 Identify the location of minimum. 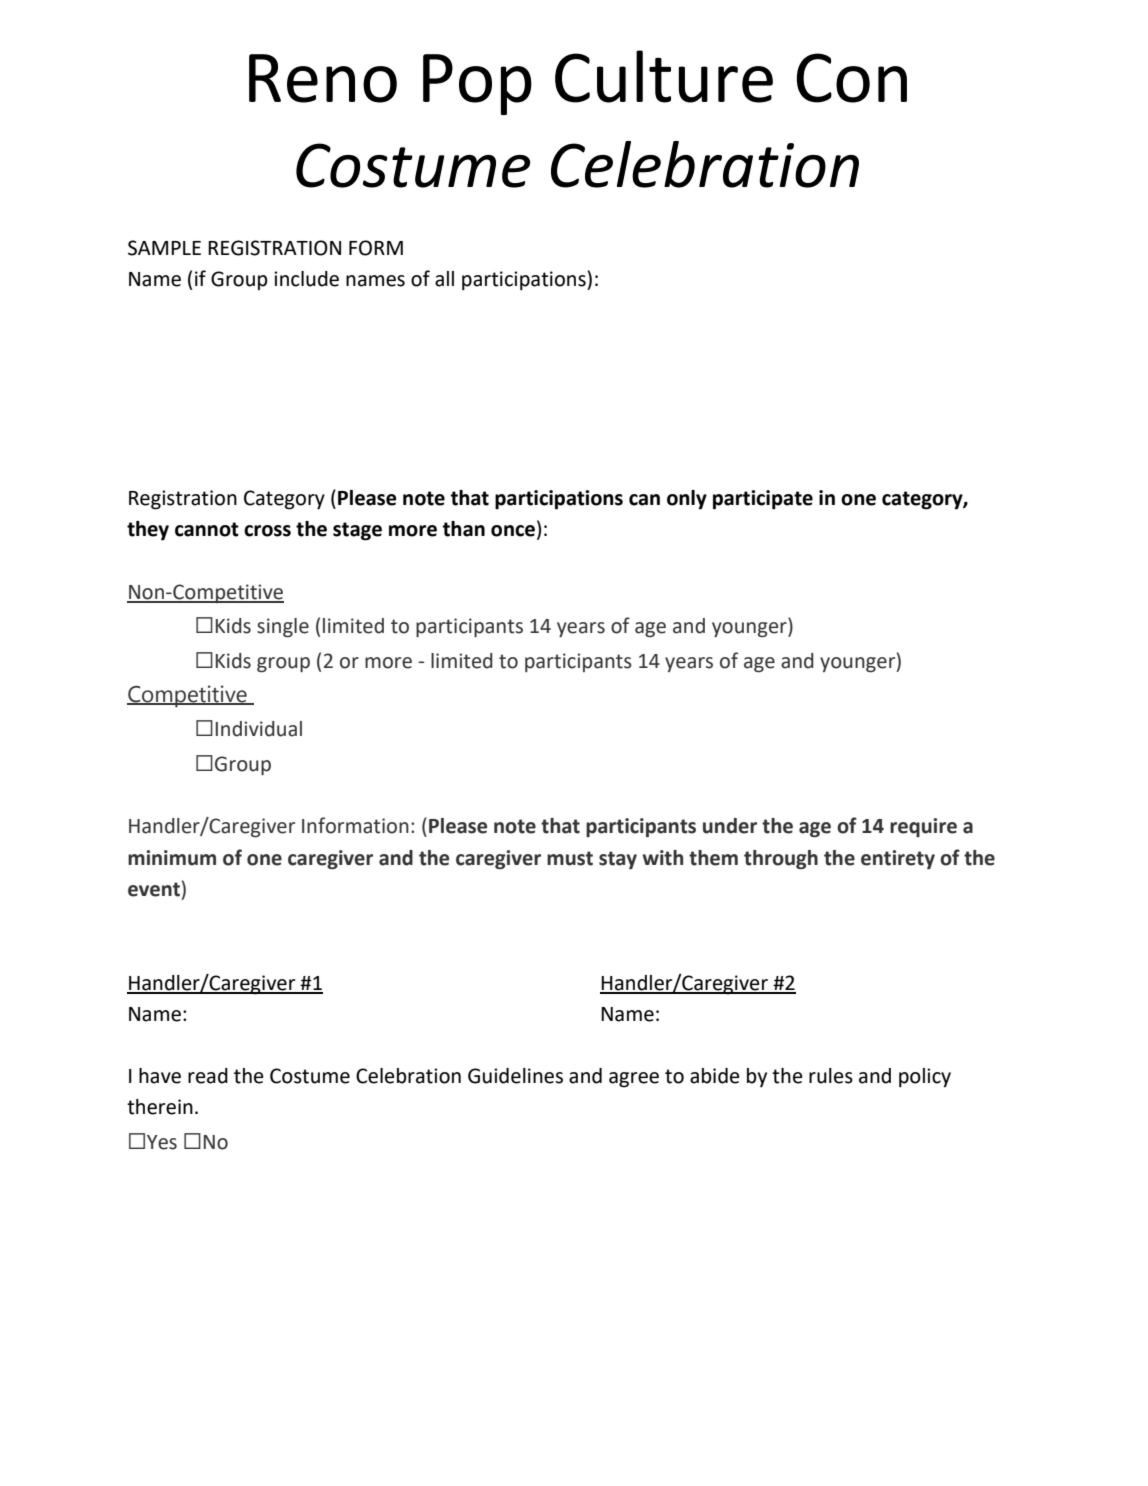
(172, 858).
